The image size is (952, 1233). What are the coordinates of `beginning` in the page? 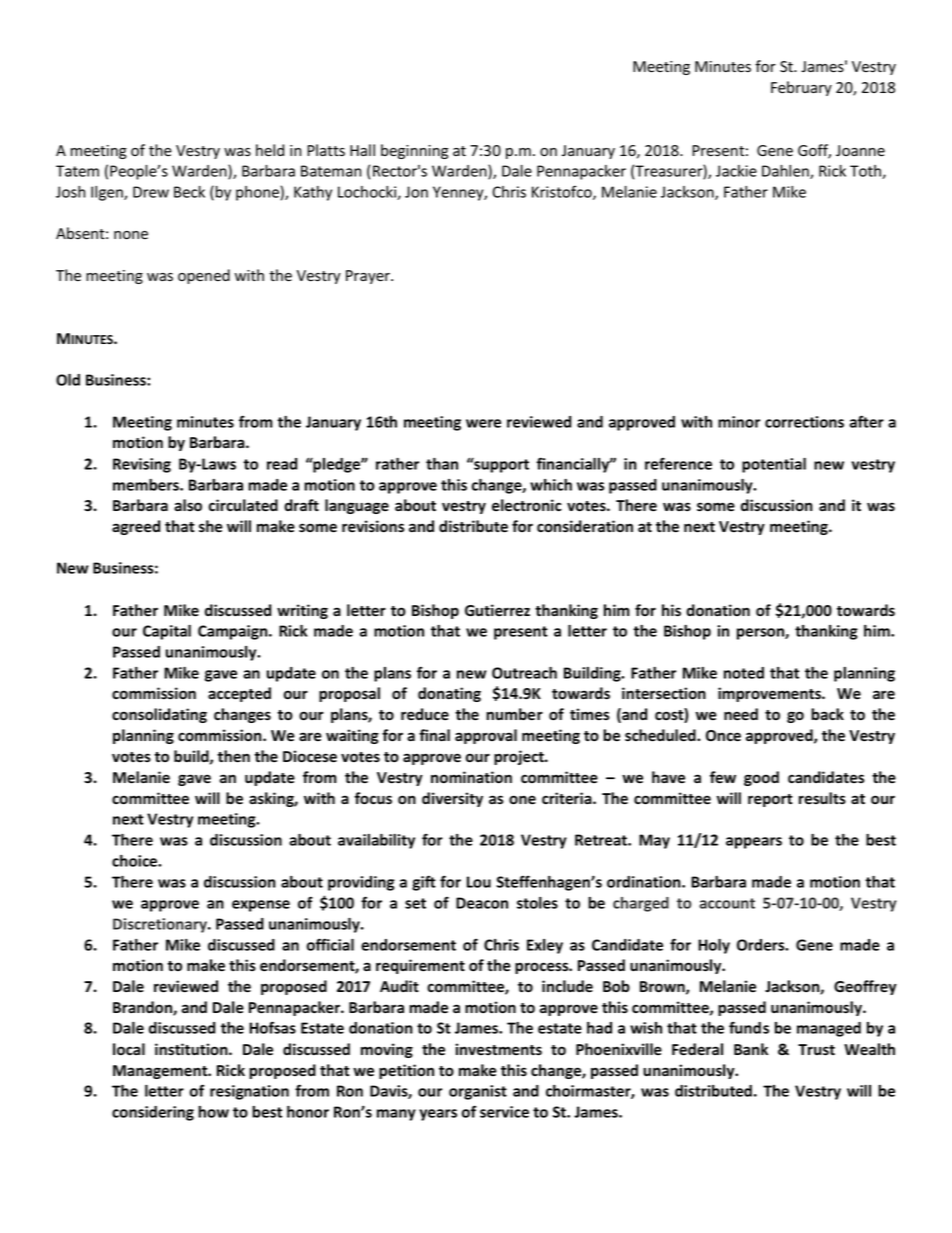 It's located at (414, 151).
